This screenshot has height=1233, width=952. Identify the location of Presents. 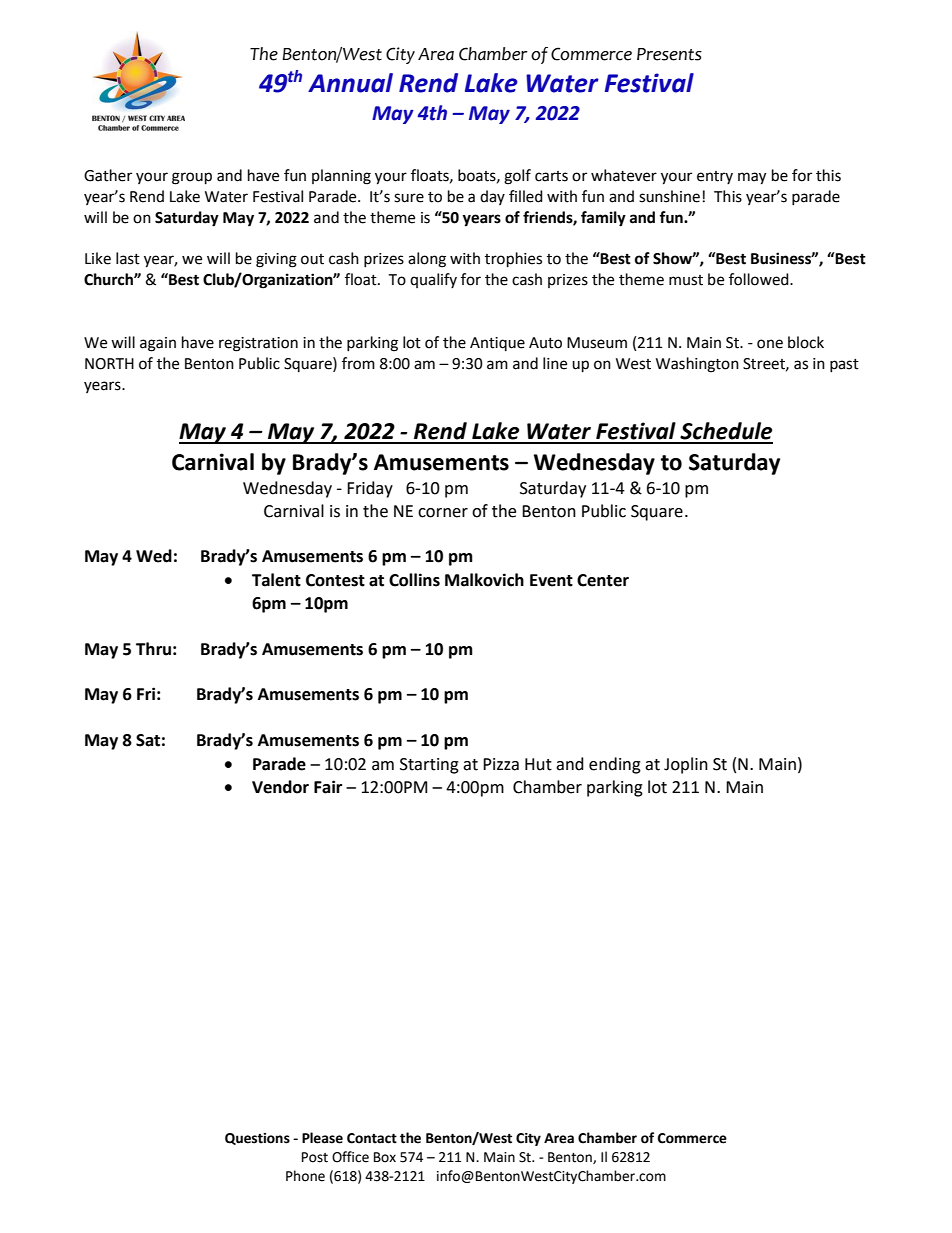
(669, 54).
